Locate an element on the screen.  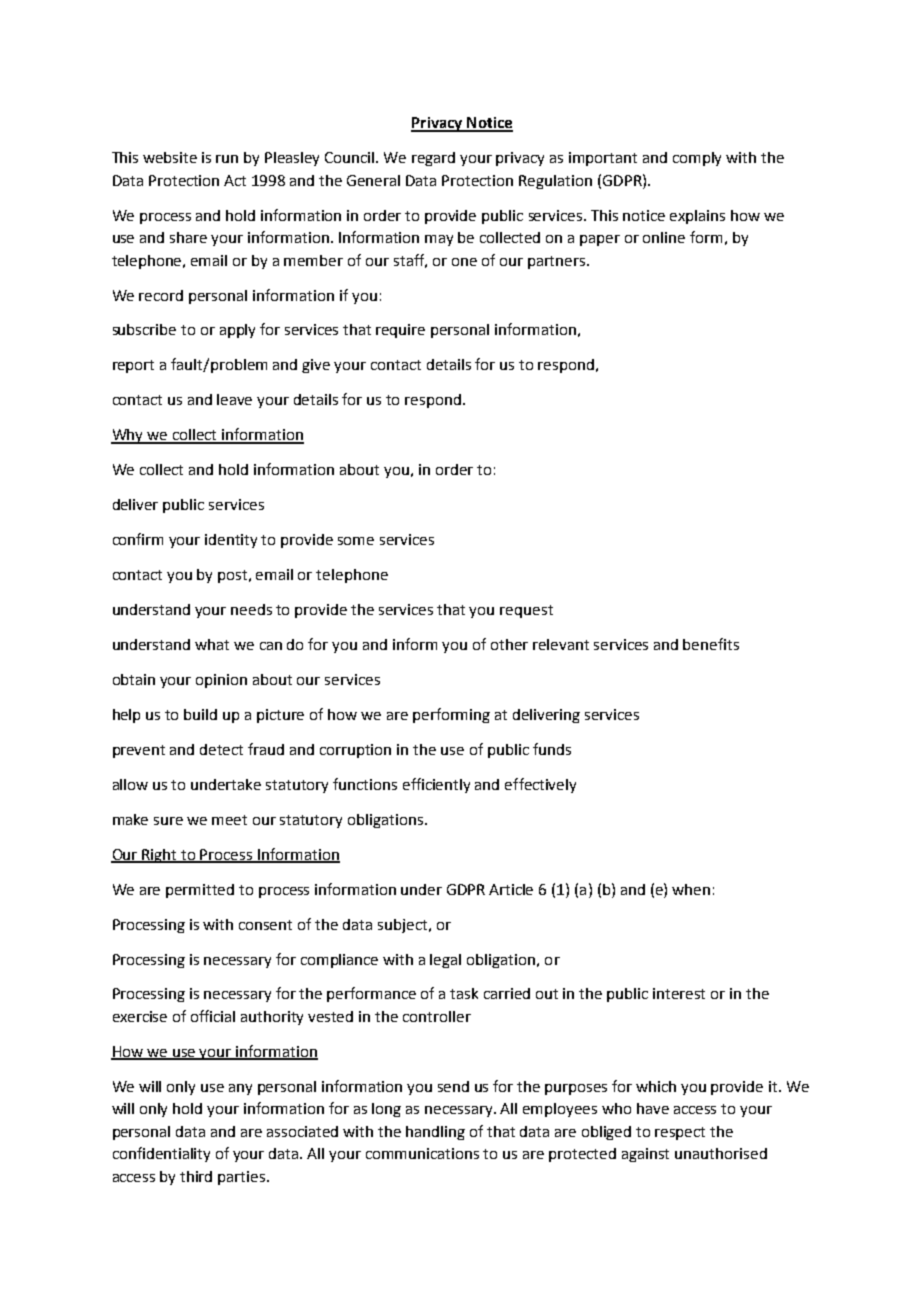
when is located at coordinates (691, 889).
